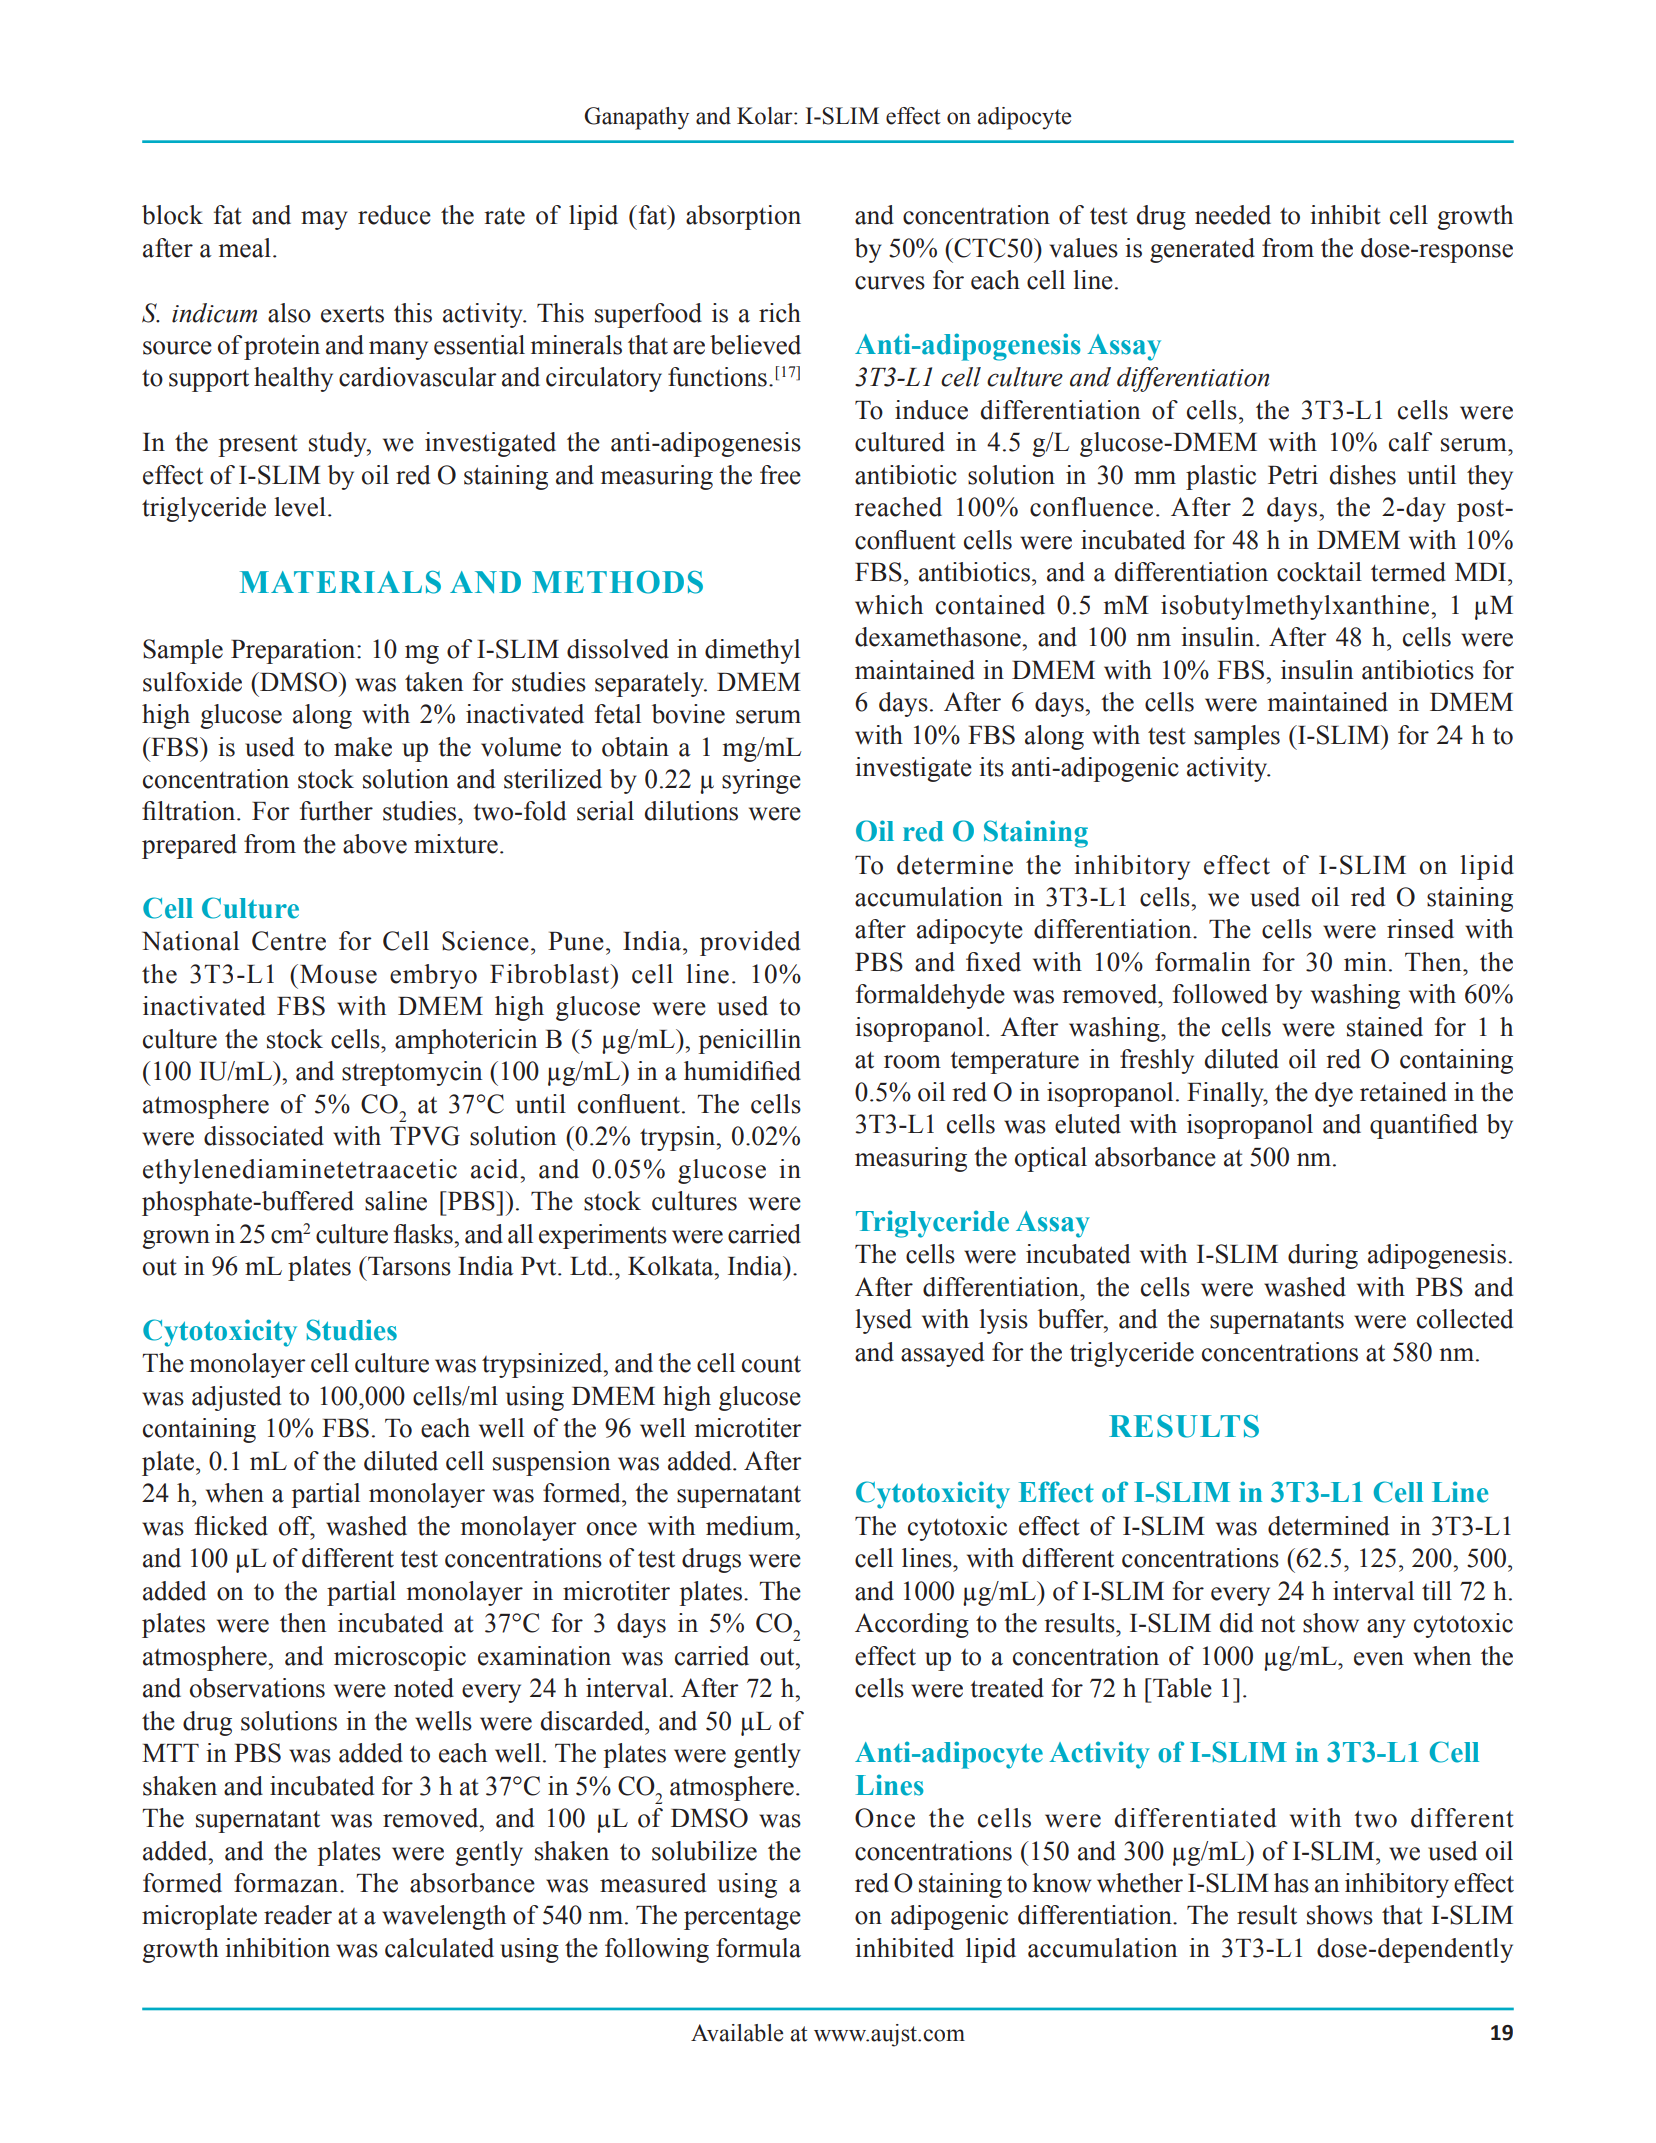  Describe the element at coordinates (742, 1071) in the page. I see `humidified` at that location.
